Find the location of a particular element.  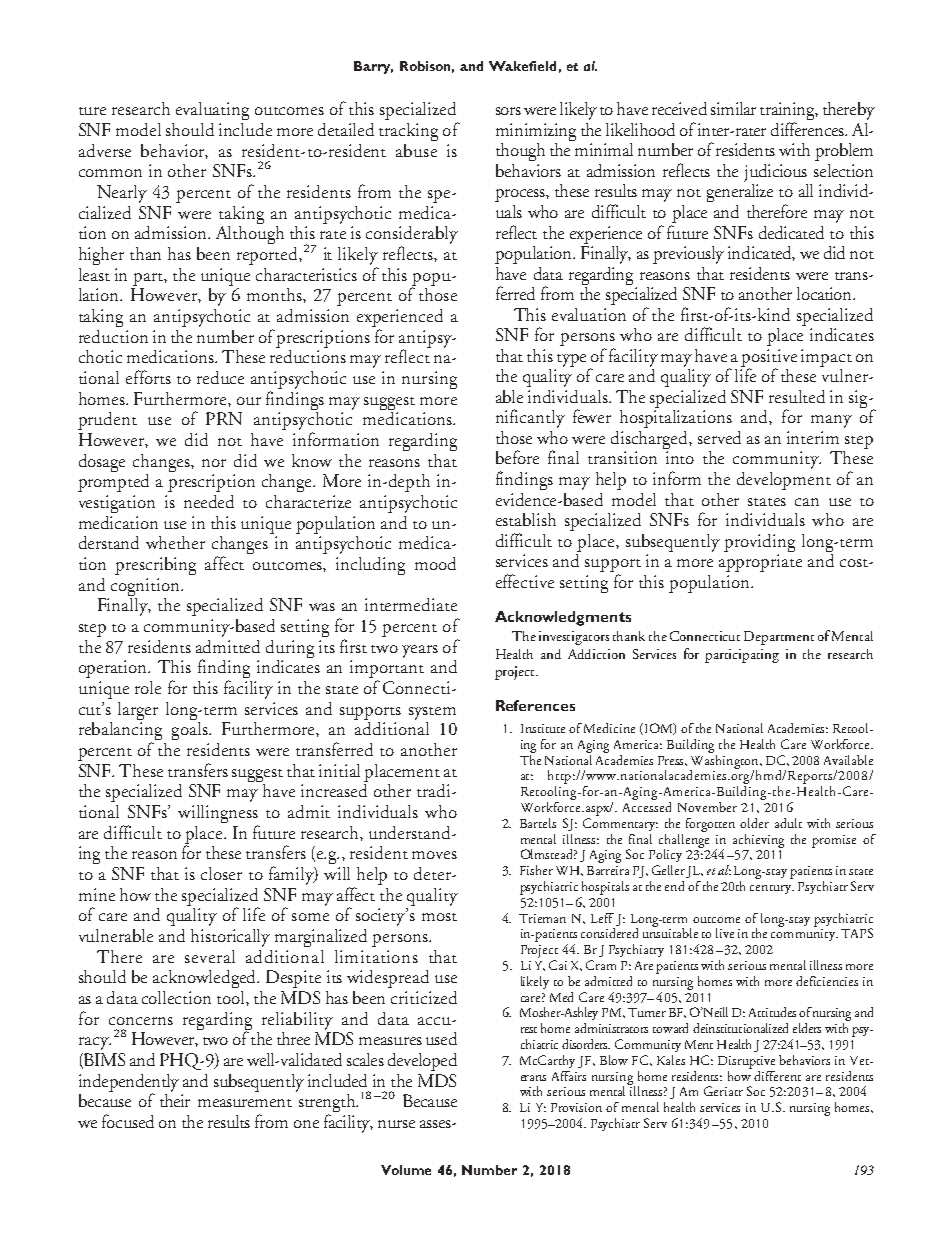

years is located at coordinates (420, 651).
